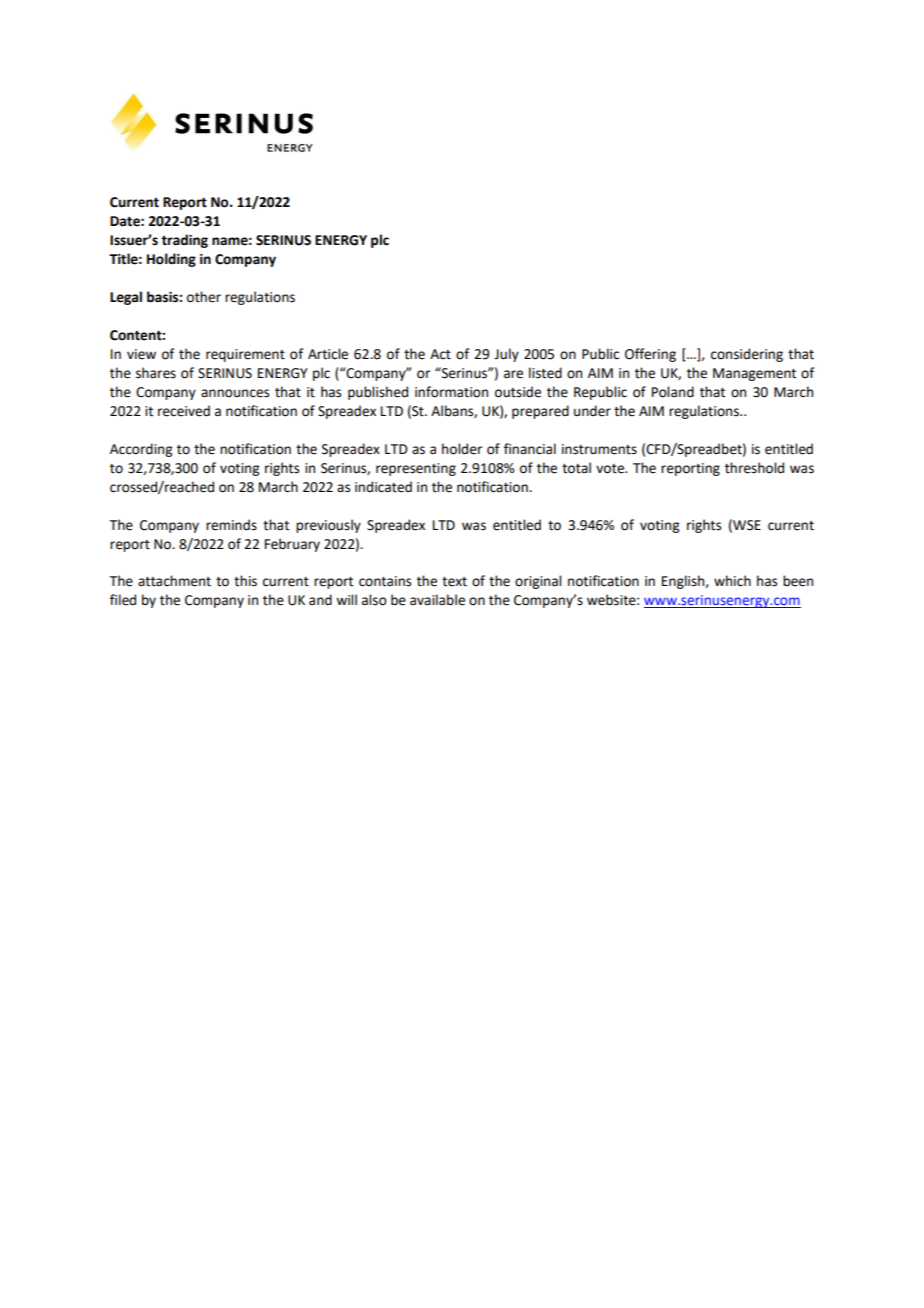  What do you see at coordinates (754, 468) in the screenshot?
I see `threshold` at bounding box center [754, 468].
